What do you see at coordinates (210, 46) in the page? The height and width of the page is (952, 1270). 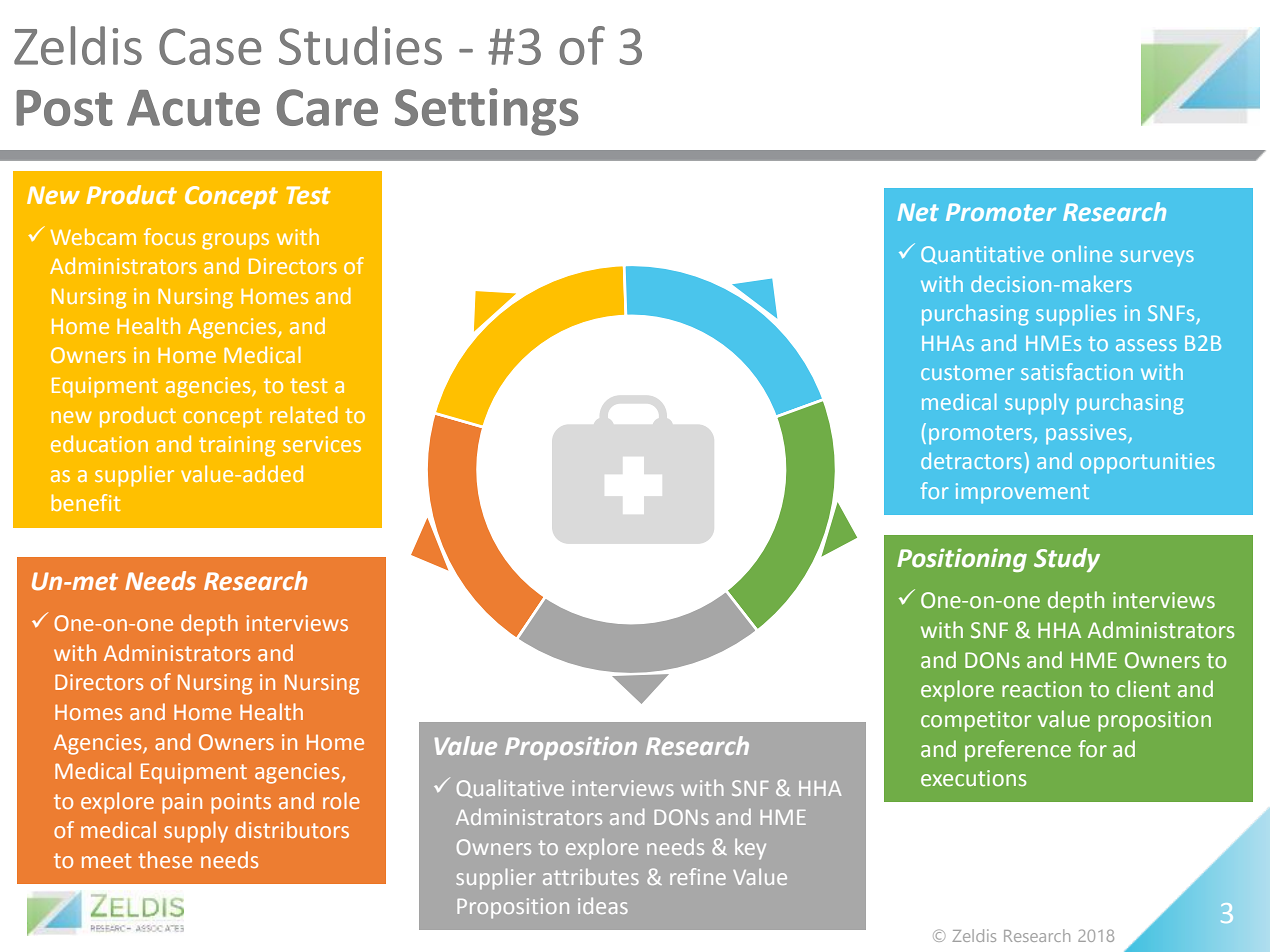 I see `Case` at bounding box center [210, 46].
